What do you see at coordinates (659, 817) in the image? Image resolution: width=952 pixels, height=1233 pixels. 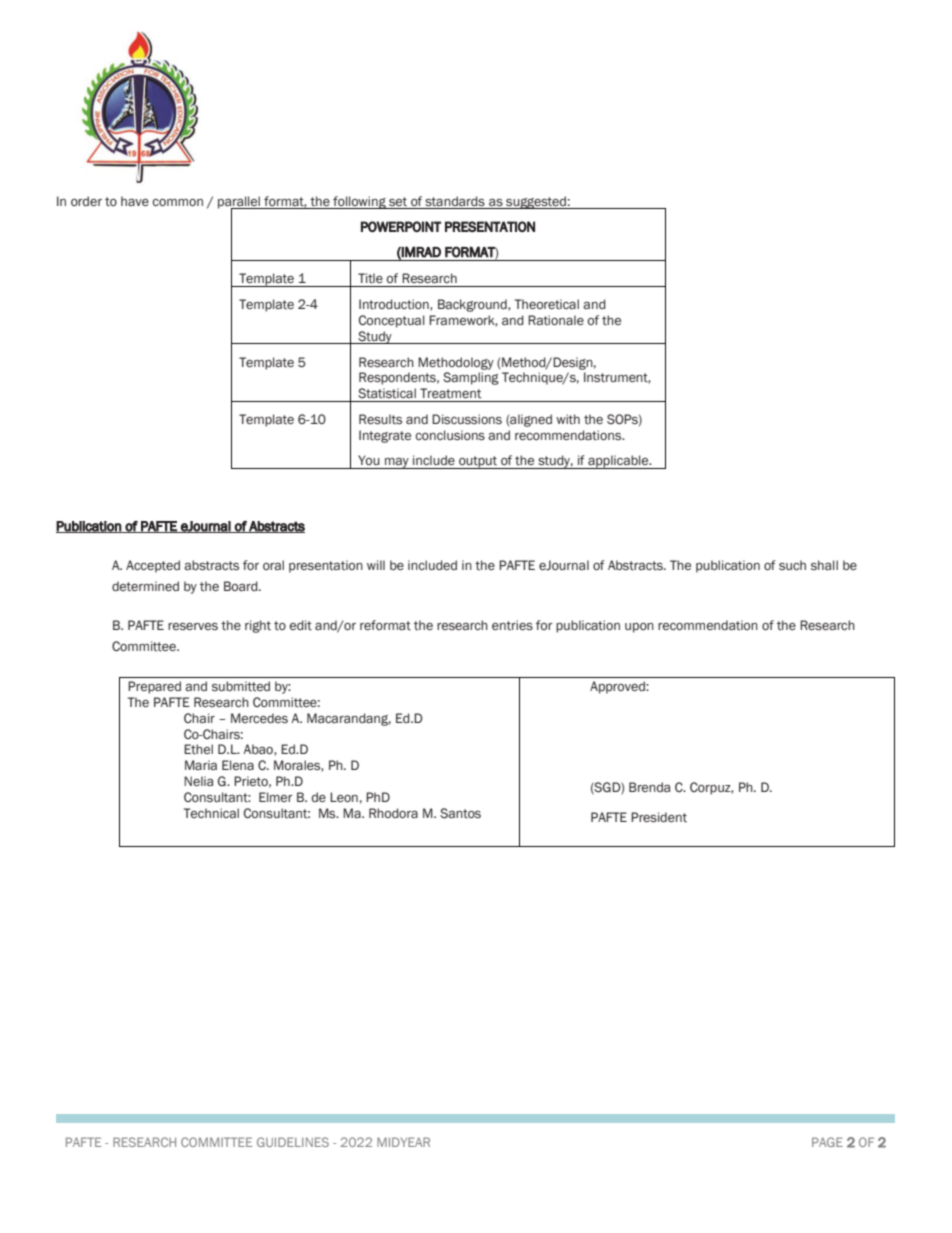 I see `President` at bounding box center [659, 817].
